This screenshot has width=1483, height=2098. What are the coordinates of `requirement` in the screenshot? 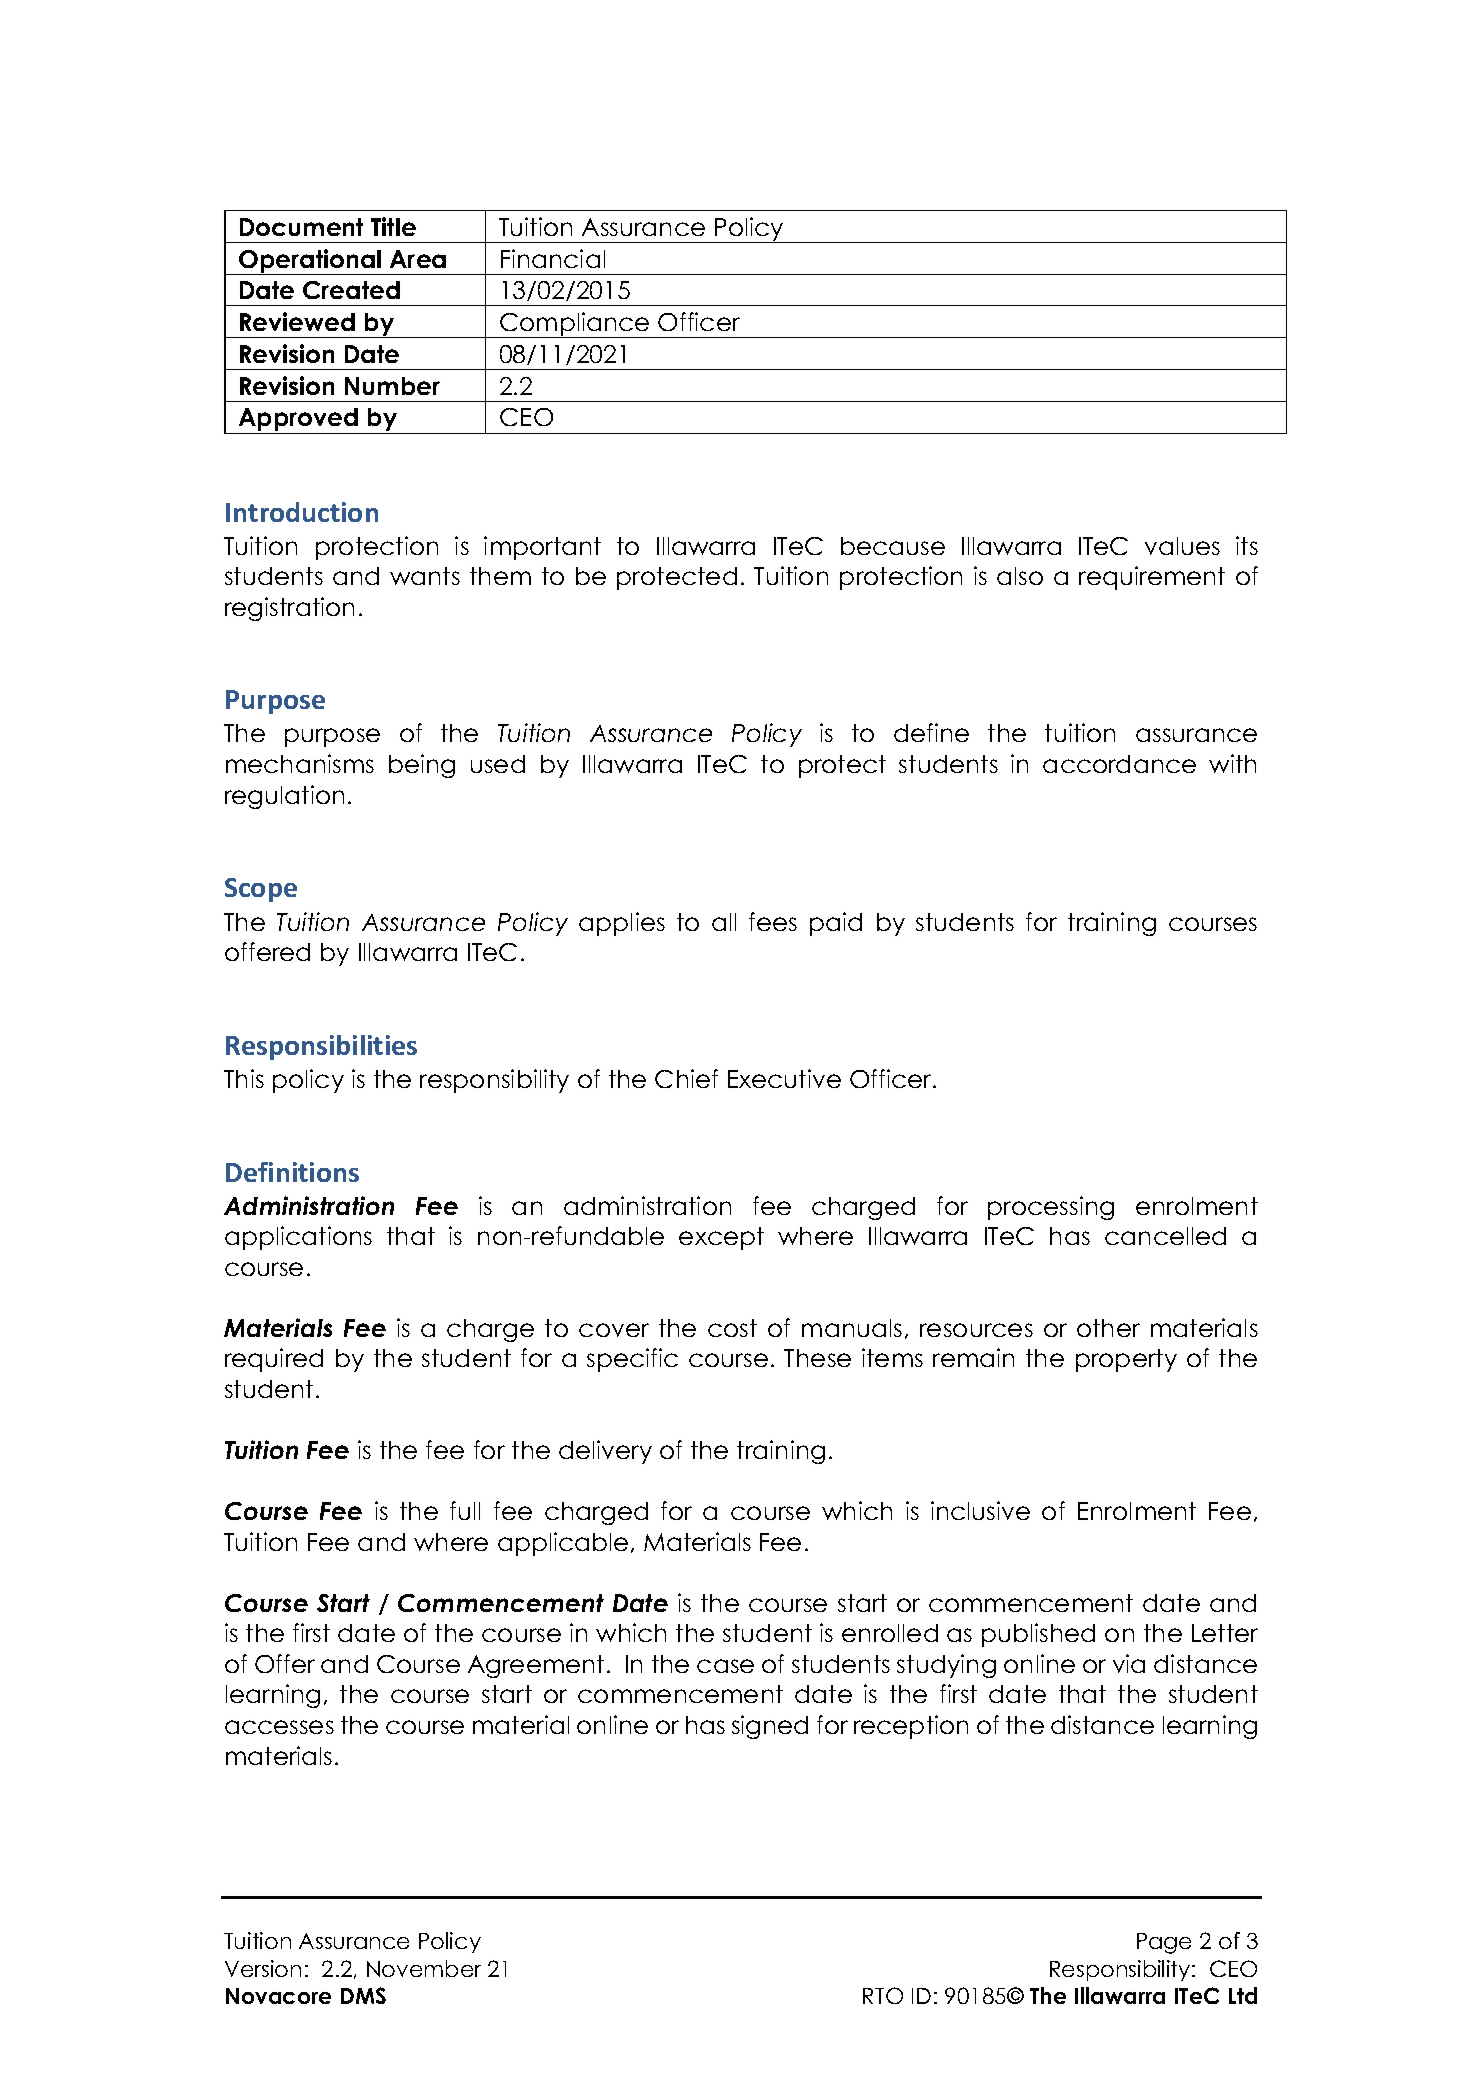 It's located at (1152, 578).
